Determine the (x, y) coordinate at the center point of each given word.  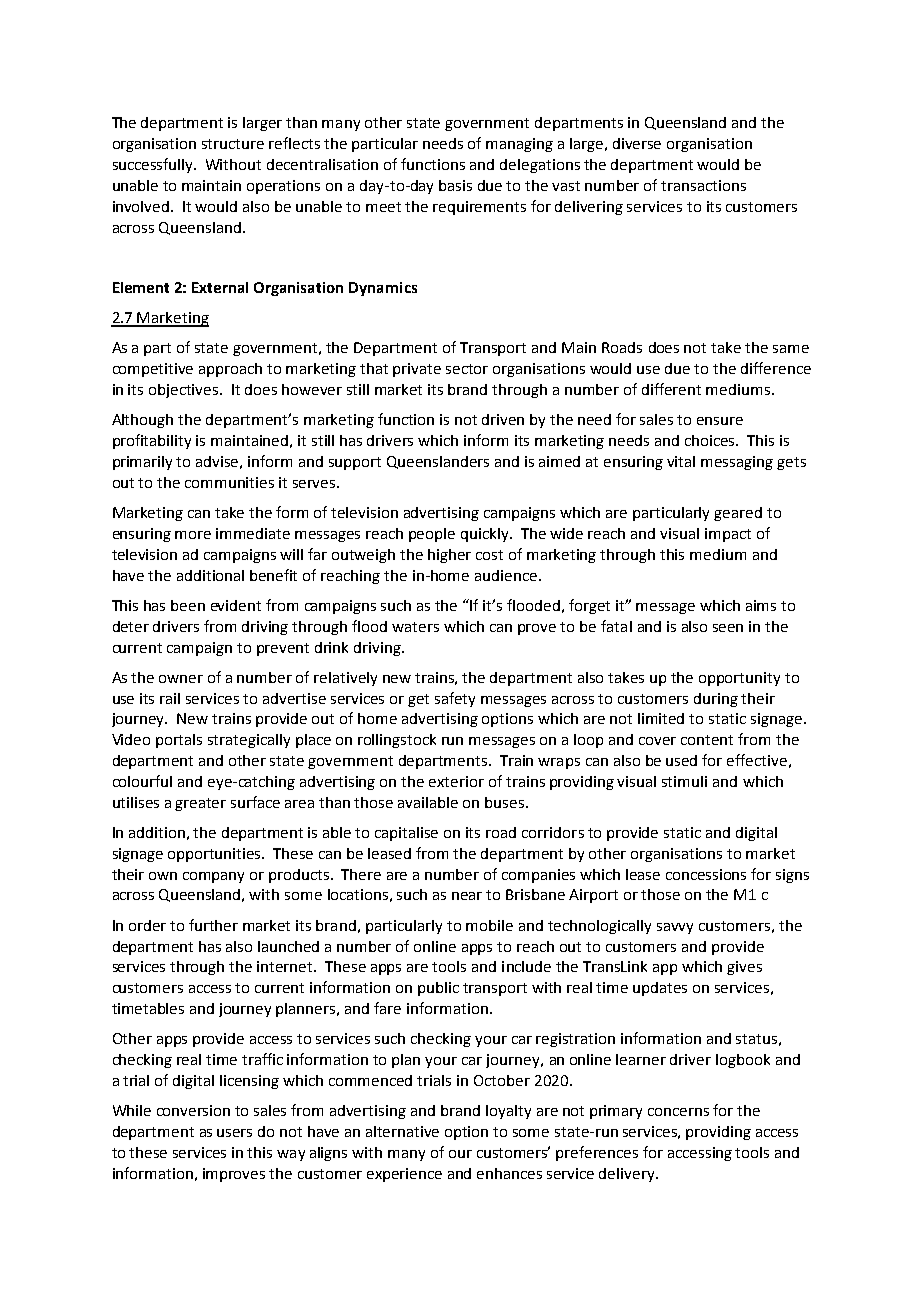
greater (200, 804)
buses (506, 802)
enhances (509, 1173)
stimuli (684, 781)
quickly (486, 535)
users (234, 1133)
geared (738, 514)
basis (455, 185)
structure (233, 144)
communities (229, 482)
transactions (703, 185)
